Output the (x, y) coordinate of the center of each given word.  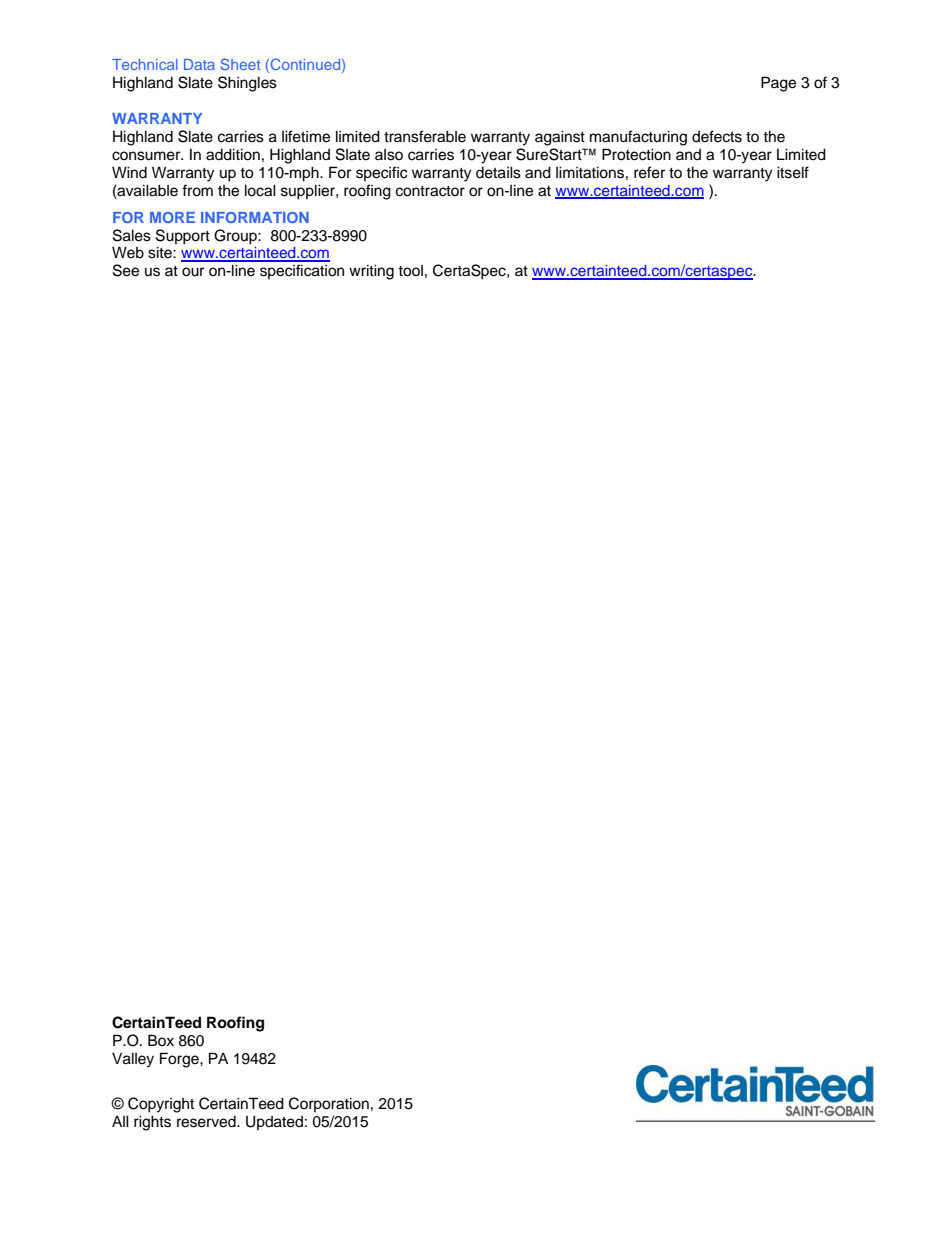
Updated (274, 1122)
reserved (207, 1122)
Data (199, 64)
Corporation (329, 1104)
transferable (425, 136)
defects (717, 136)
